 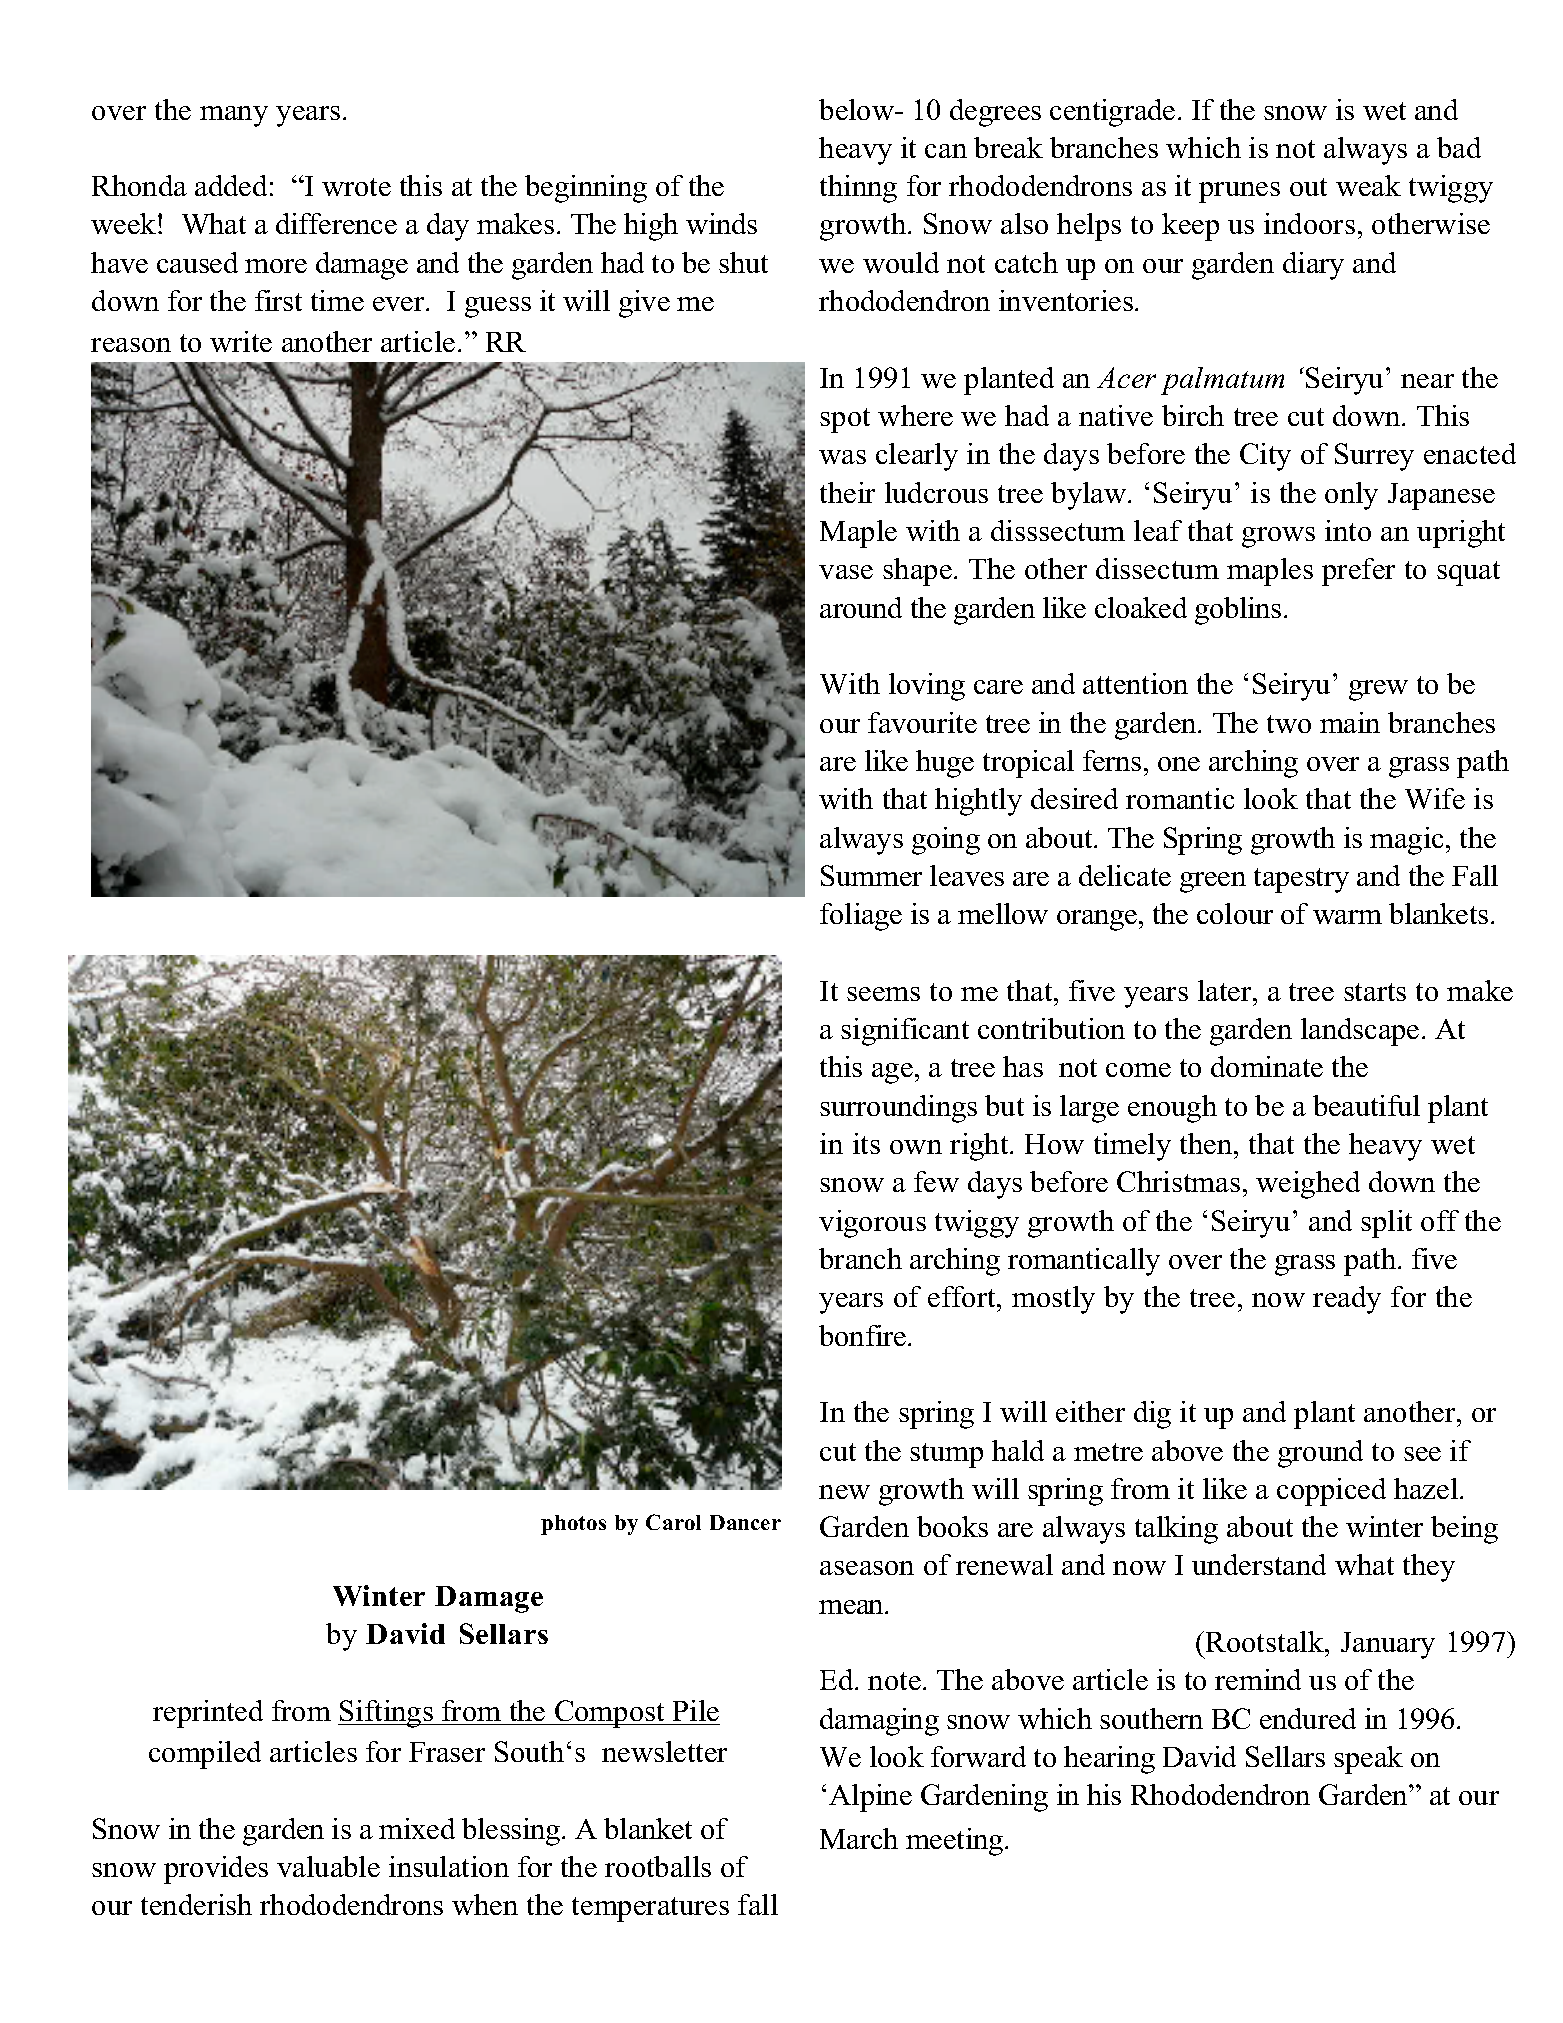 What do you see at coordinates (871, 875) in the image?
I see `Summer` at bounding box center [871, 875].
